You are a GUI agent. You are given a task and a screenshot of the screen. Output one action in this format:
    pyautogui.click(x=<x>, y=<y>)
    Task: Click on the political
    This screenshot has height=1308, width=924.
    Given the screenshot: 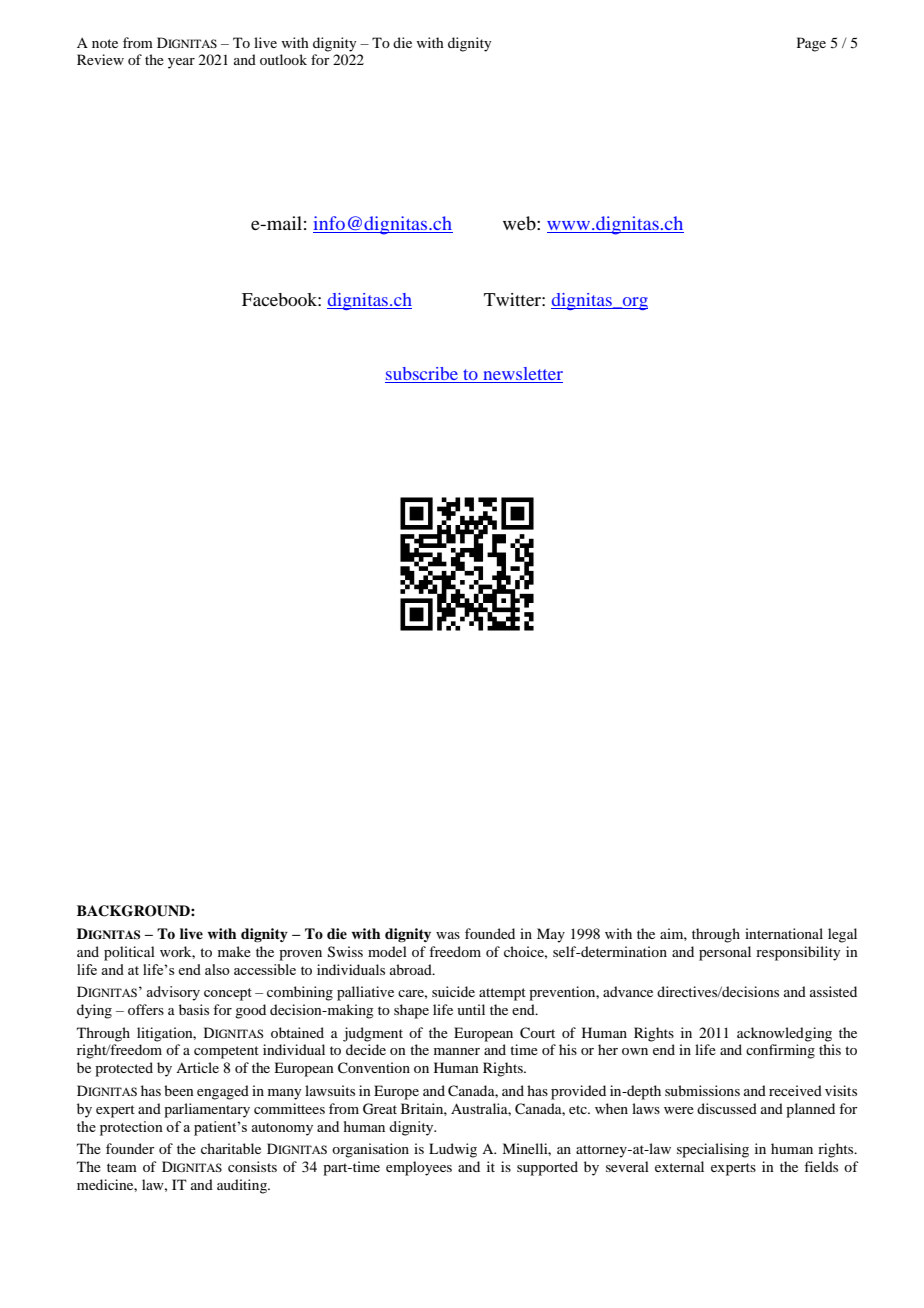 What is the action you would take?
    pyautogui.click(x=129, y=953)
